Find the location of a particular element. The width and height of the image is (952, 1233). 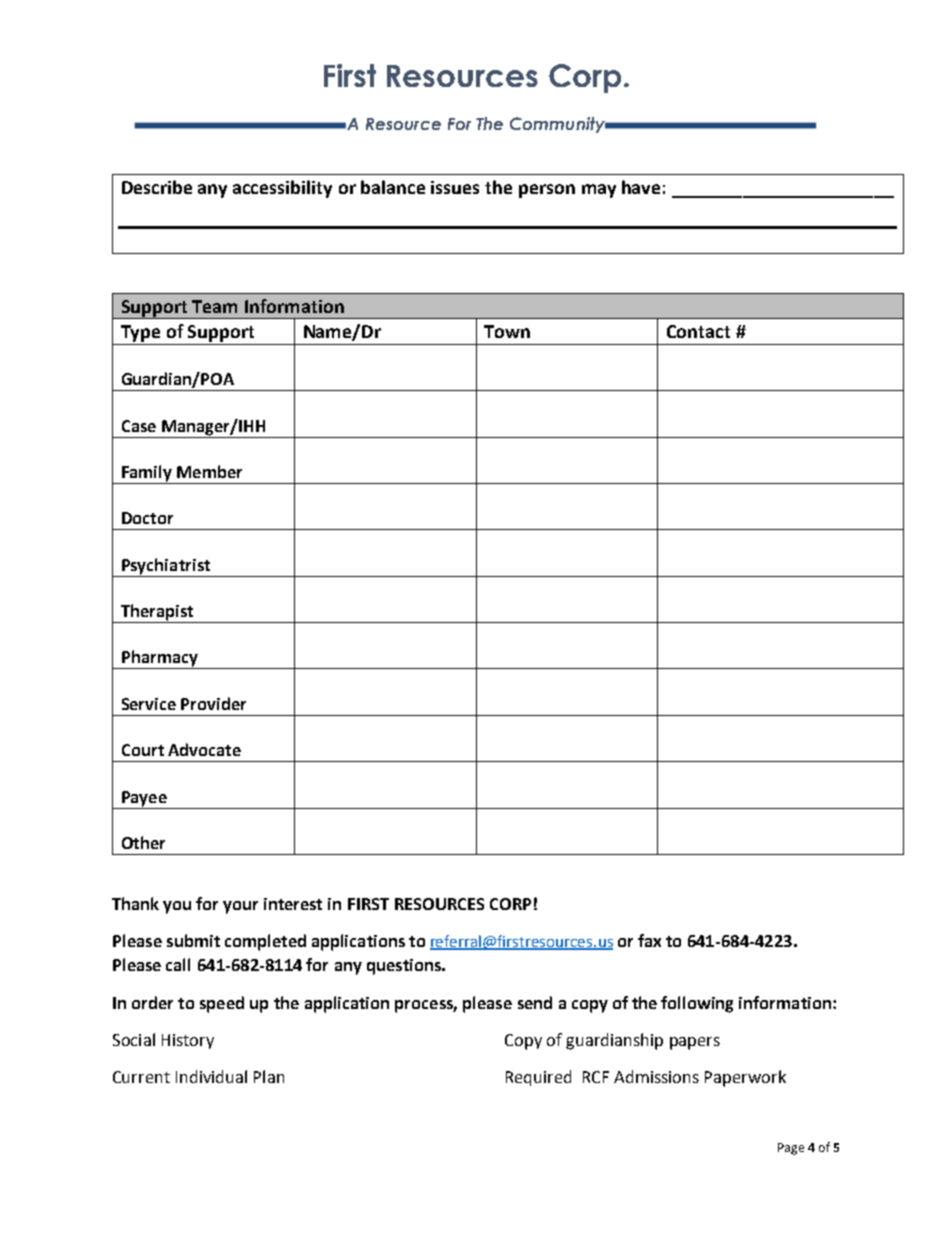

Paperwork is located at coordinates (745, 1078).
